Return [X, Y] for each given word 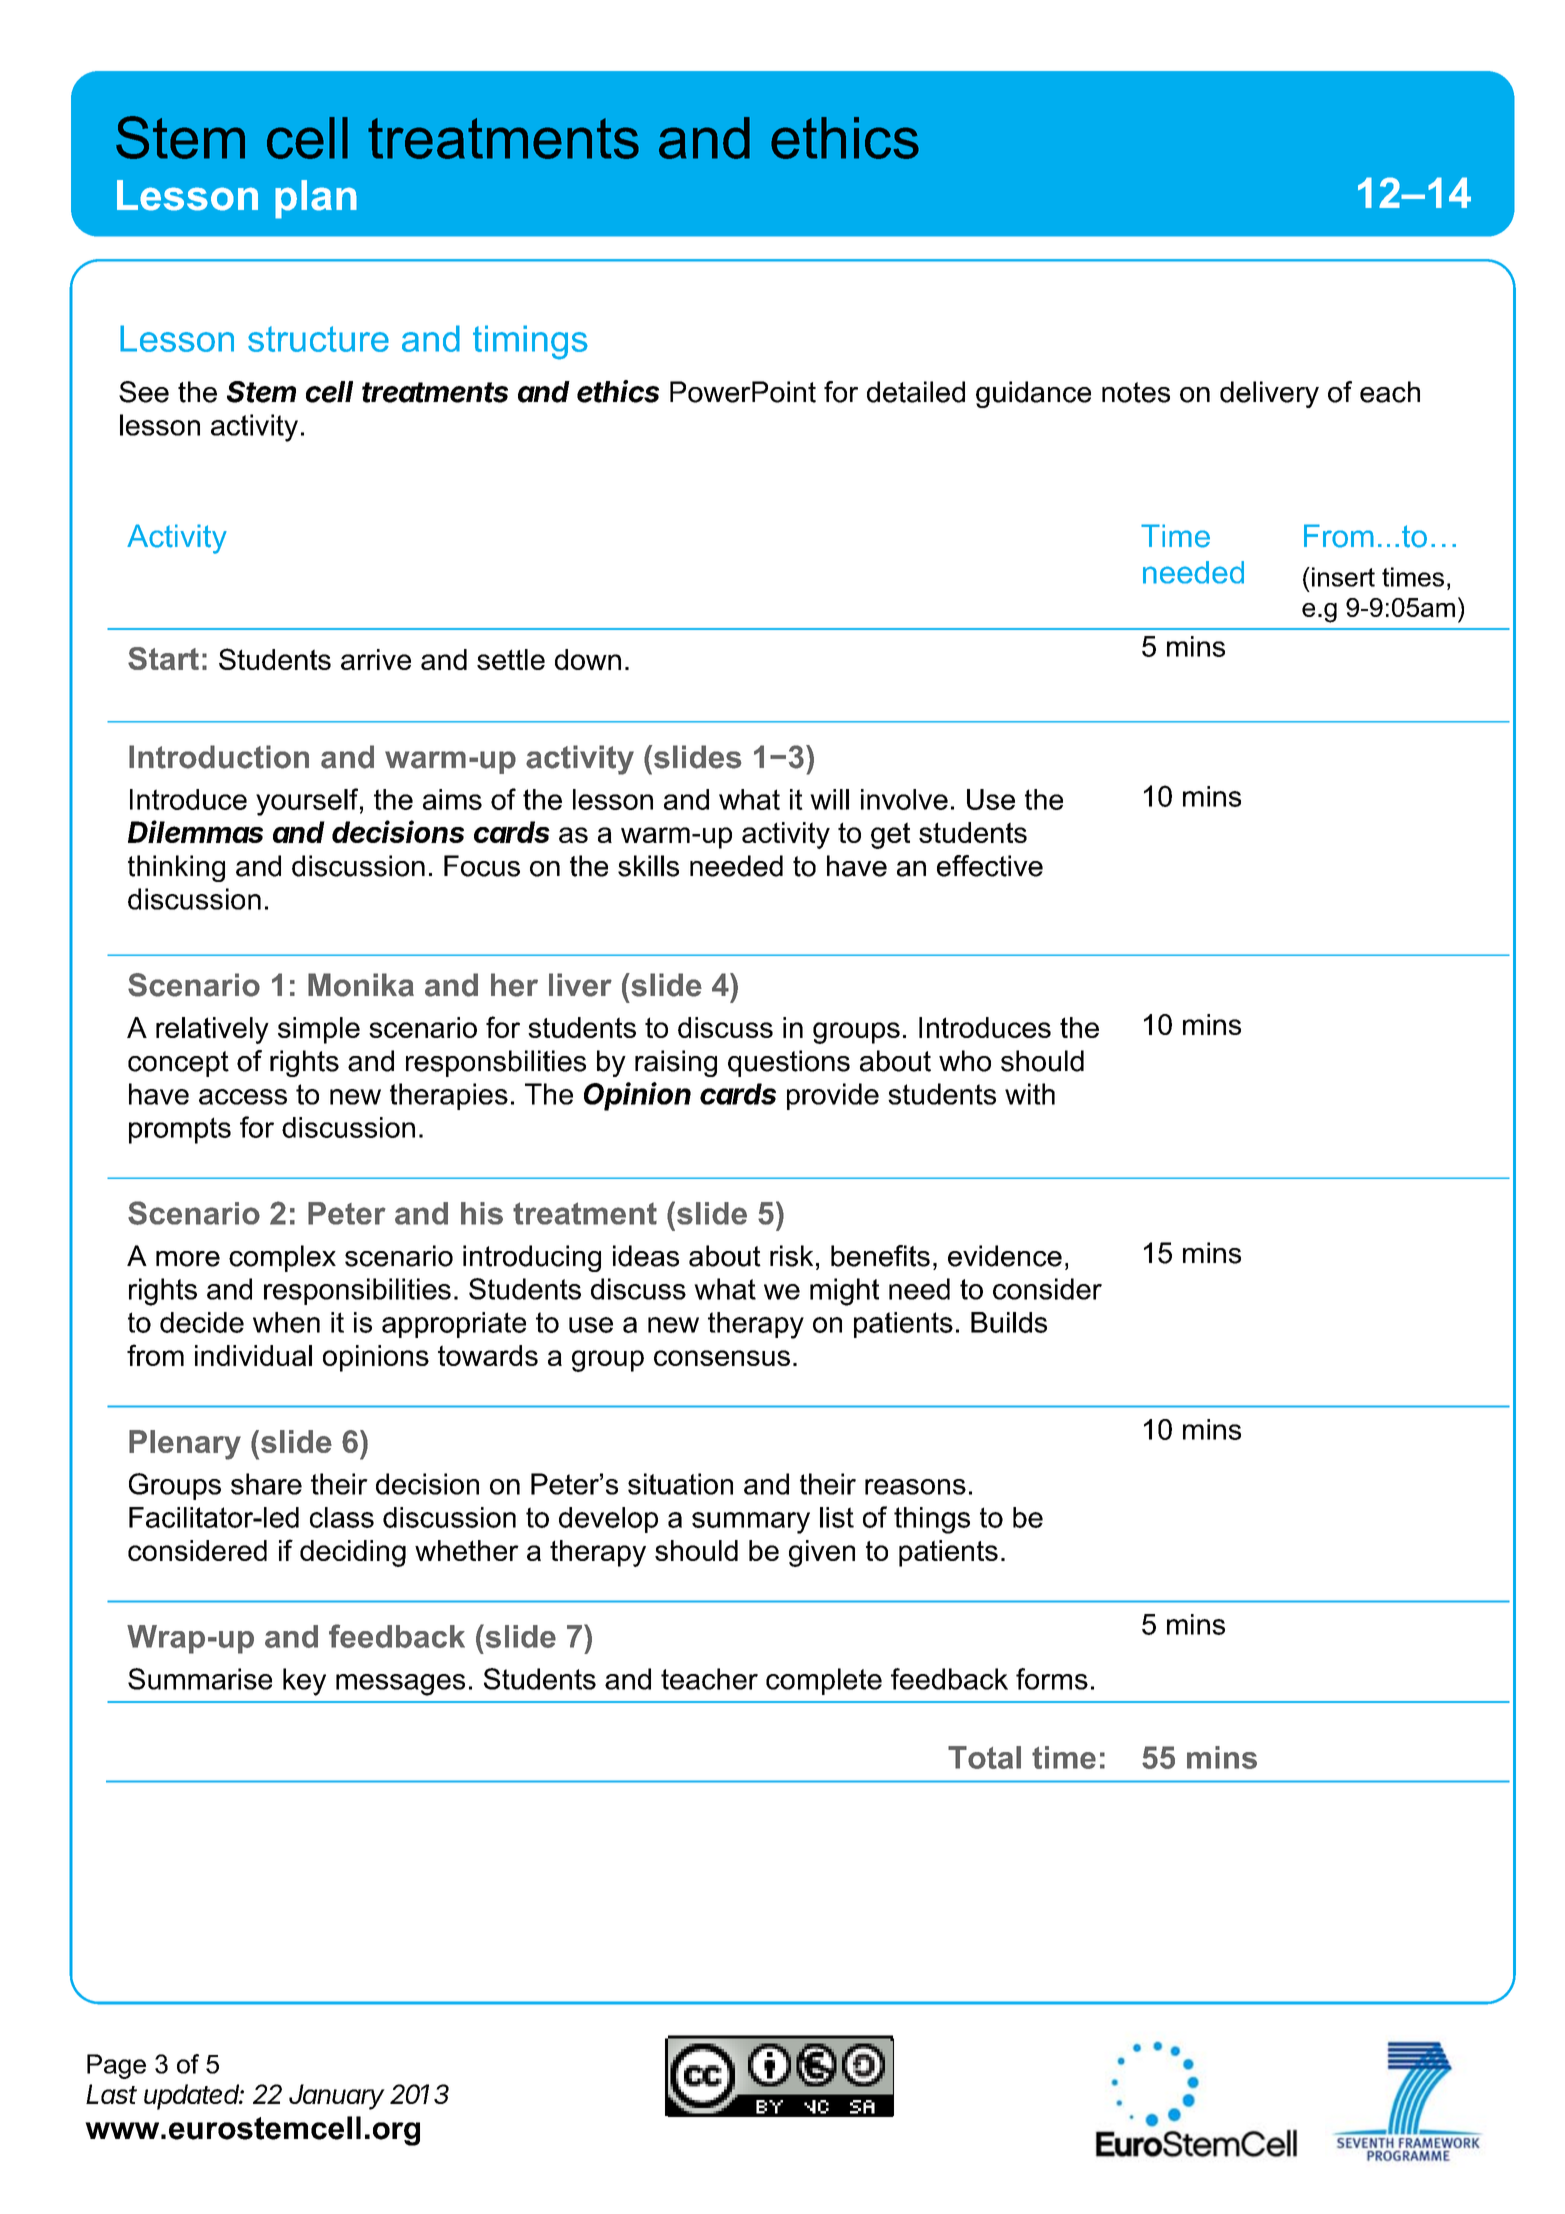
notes [1136, 392]
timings [530, 342]
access [243, 1097]
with [1030, 1094]
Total [984, 1757]
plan [316, 199]
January [337, 2097]
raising [676, 1063]
